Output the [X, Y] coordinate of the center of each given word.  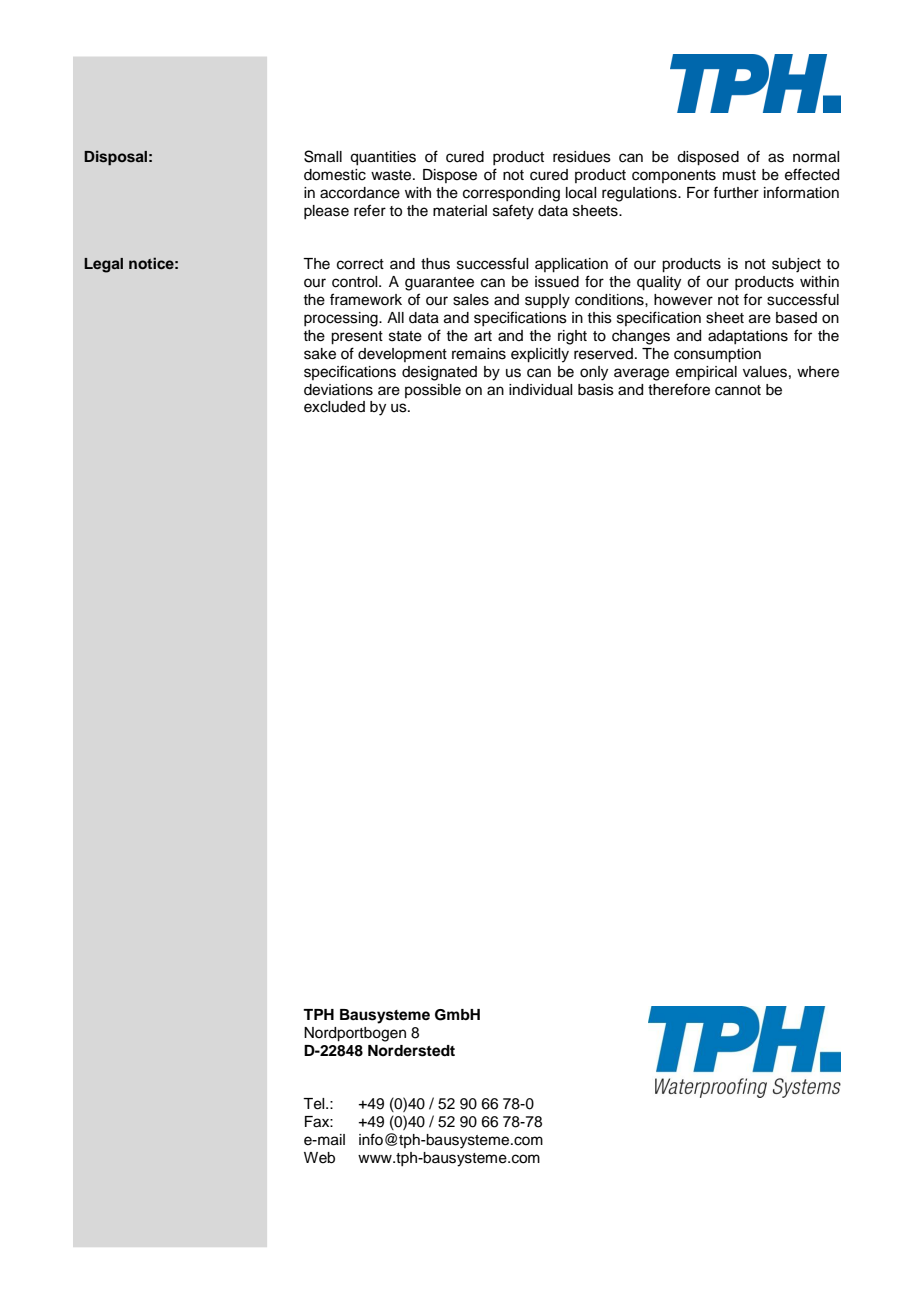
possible [433, 391]
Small [323, 156]
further [736, 192]
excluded [334, 407]
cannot [738, 390]
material [460, 211]
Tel [315, 1104]
